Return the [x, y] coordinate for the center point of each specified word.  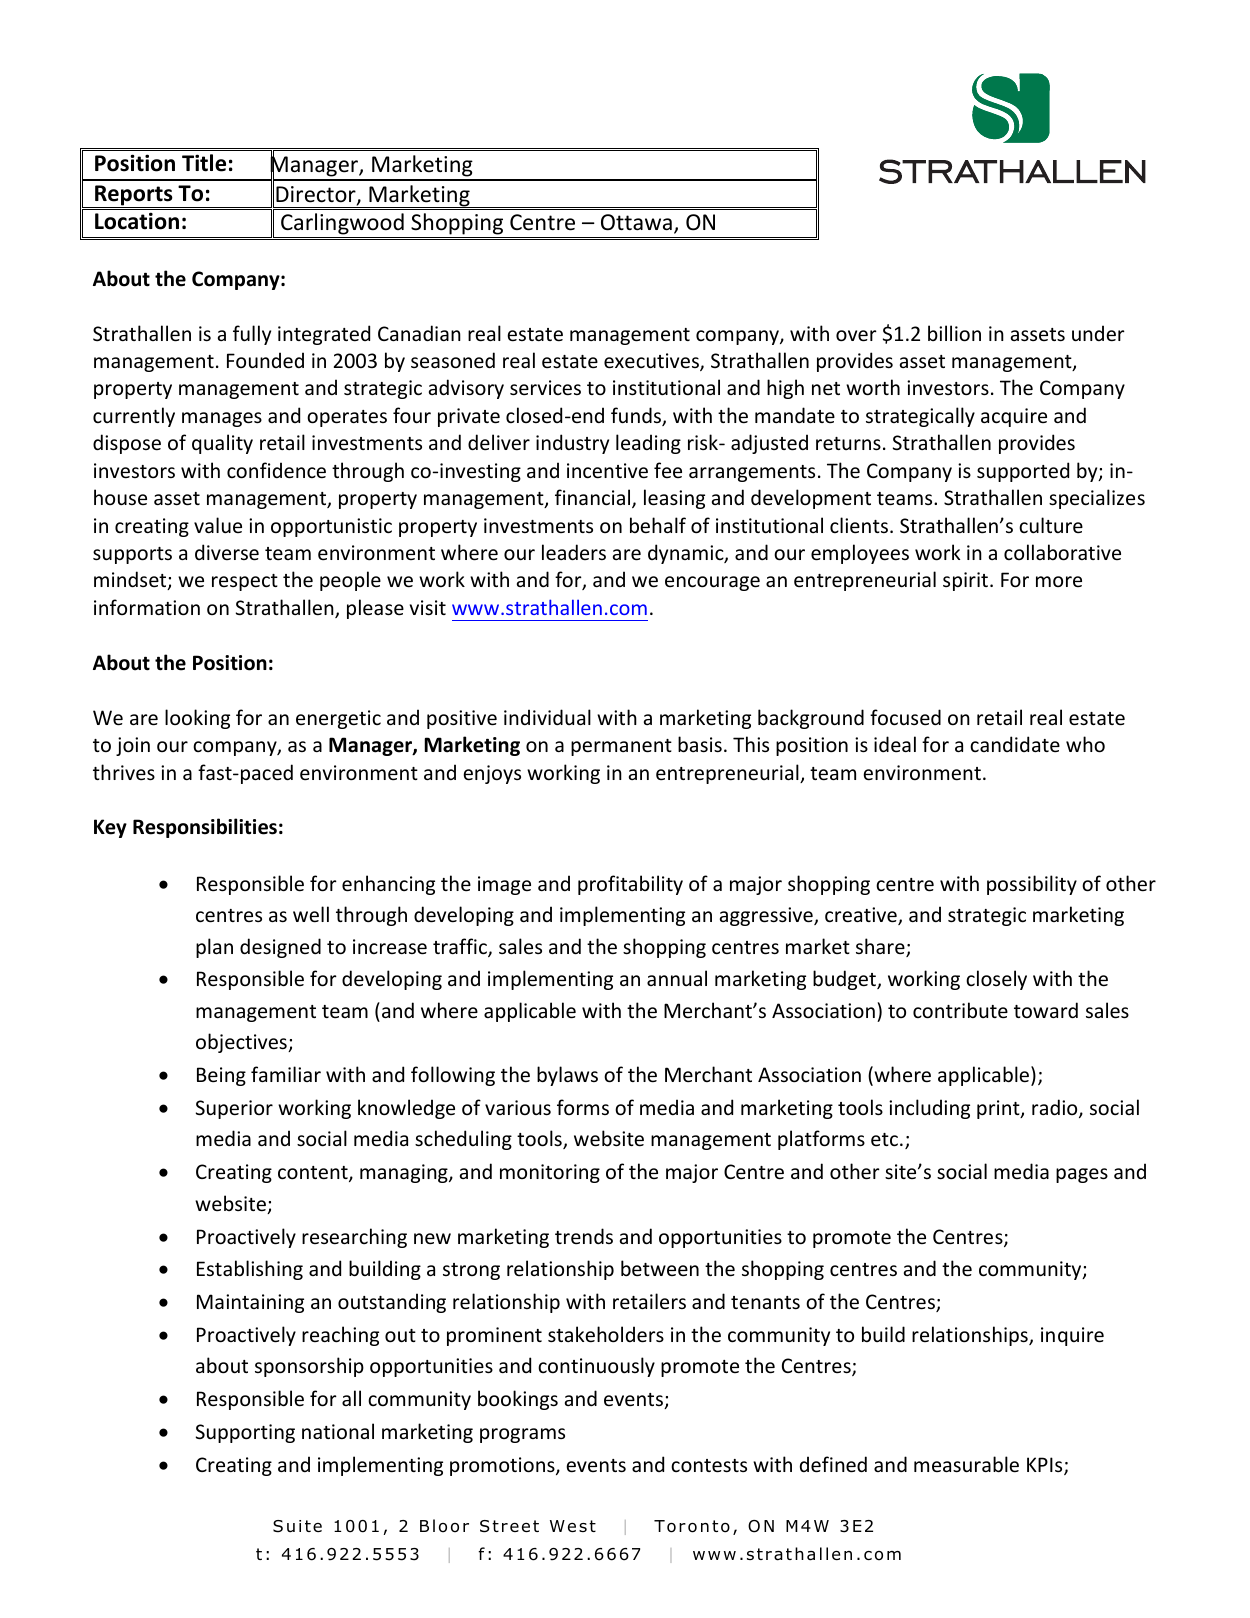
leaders [574, 552]
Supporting [245, 1433]
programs [522, 1435]
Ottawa [636, 222]
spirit [967, 581]
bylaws [567, 1076]
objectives [242, 1043]
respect [245, 582]
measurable [966, 1464]
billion [954, 333]
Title [204, 163]
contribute [960, 1010]
